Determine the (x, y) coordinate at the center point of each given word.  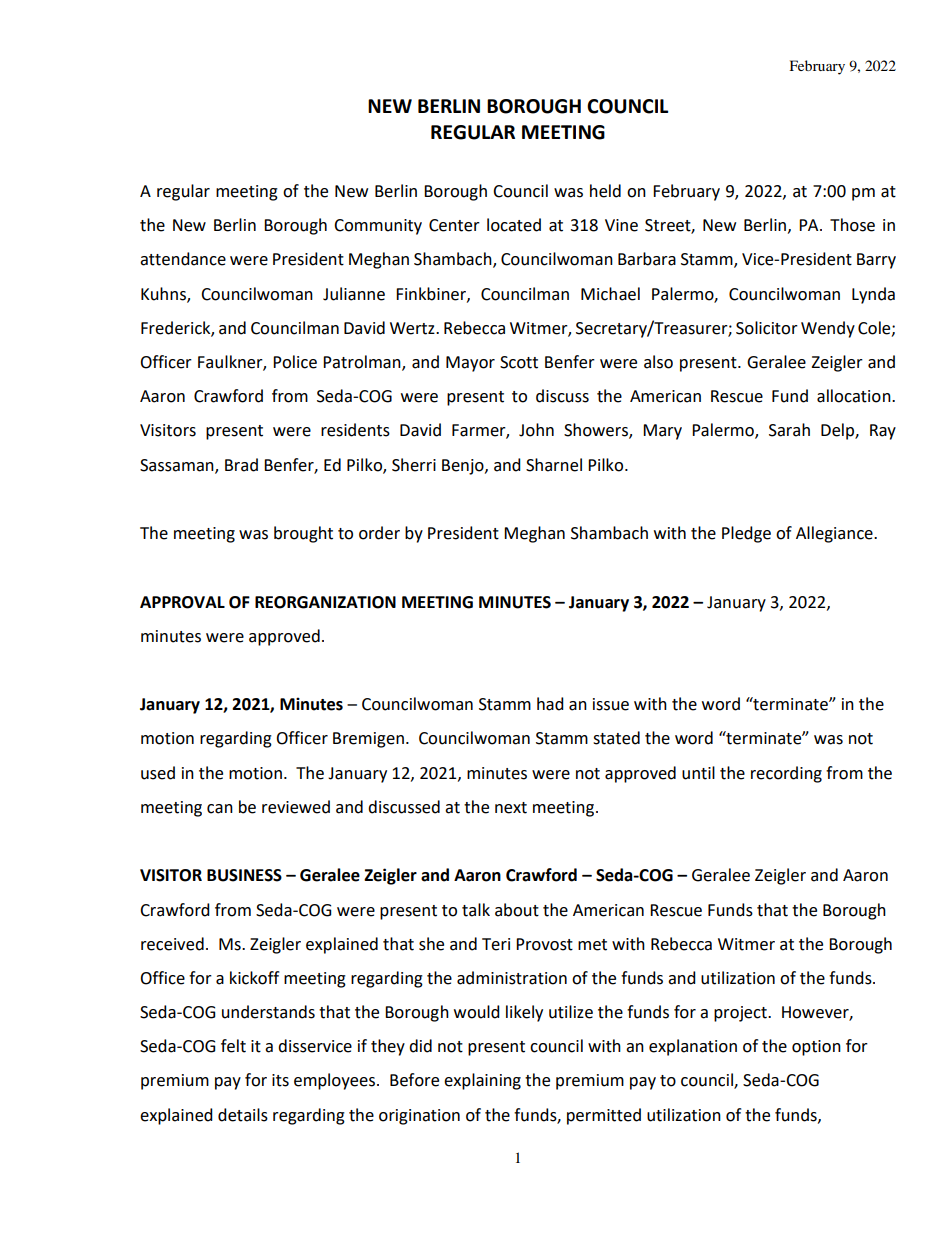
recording (786, 774)
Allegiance (835, 534)
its (280, 1080)
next (511, 808)
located (514, 225)
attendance (183, 259)
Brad (241, 465)
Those (852, 225)
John (536, 430)
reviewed (296, 807)
